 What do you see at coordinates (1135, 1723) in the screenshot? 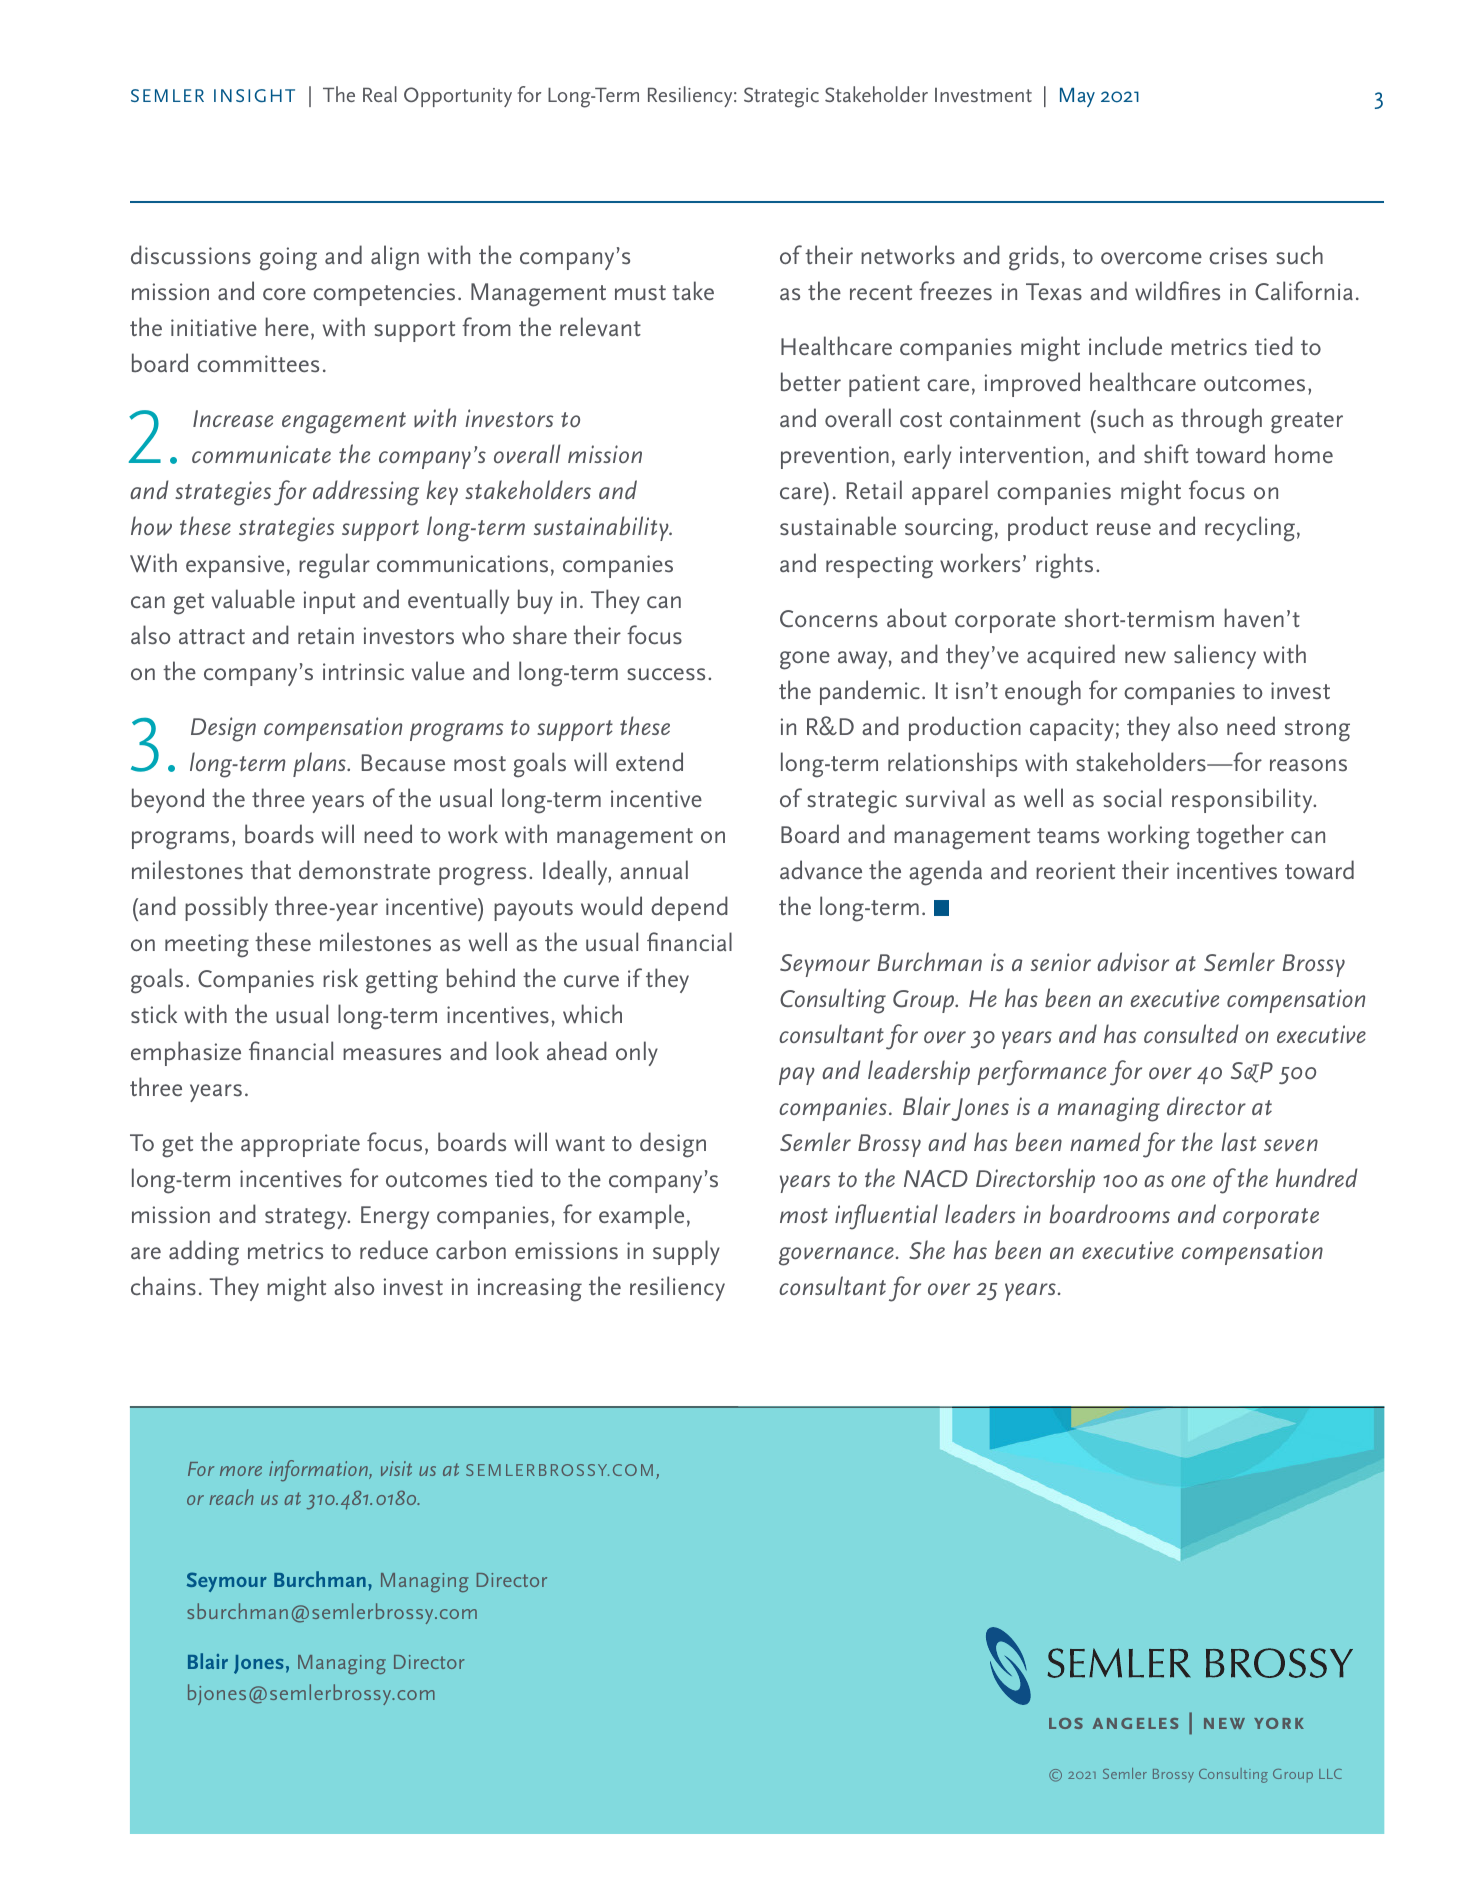
I see `angeles` at bounding box center [1135, 1723].
